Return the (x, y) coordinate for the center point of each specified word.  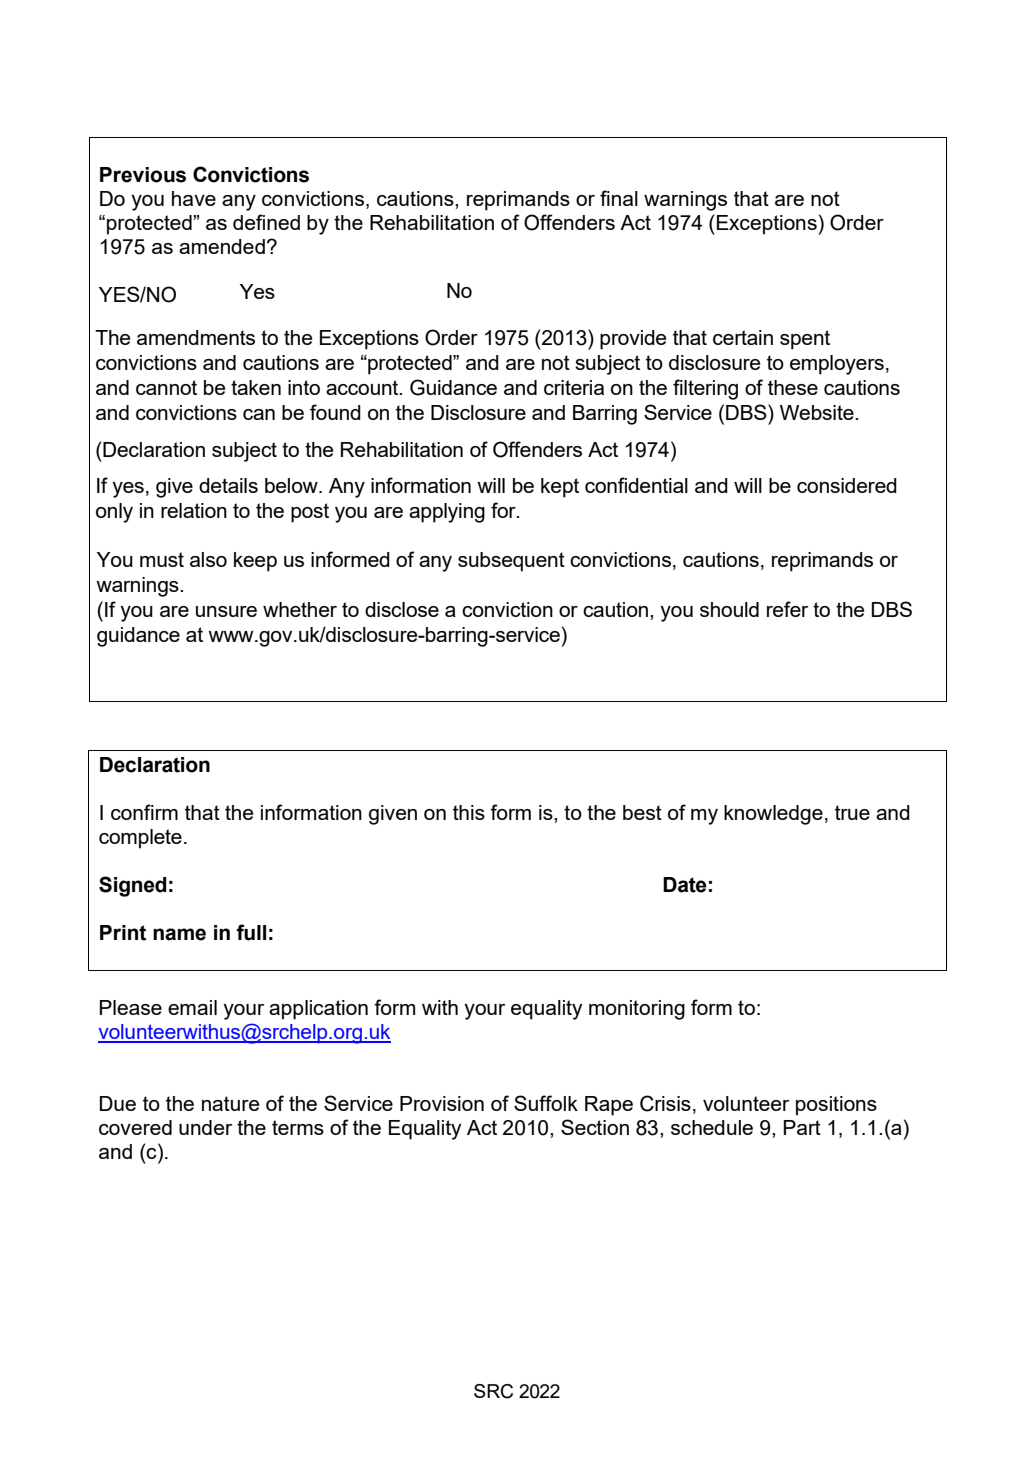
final (619, 198)
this (469, 812)
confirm (144, 812)
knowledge (773, 815)
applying (447, 513)
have (194, 198)
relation (194, 510)
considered (847, 485)
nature (230, 1103)
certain (743, 337)
